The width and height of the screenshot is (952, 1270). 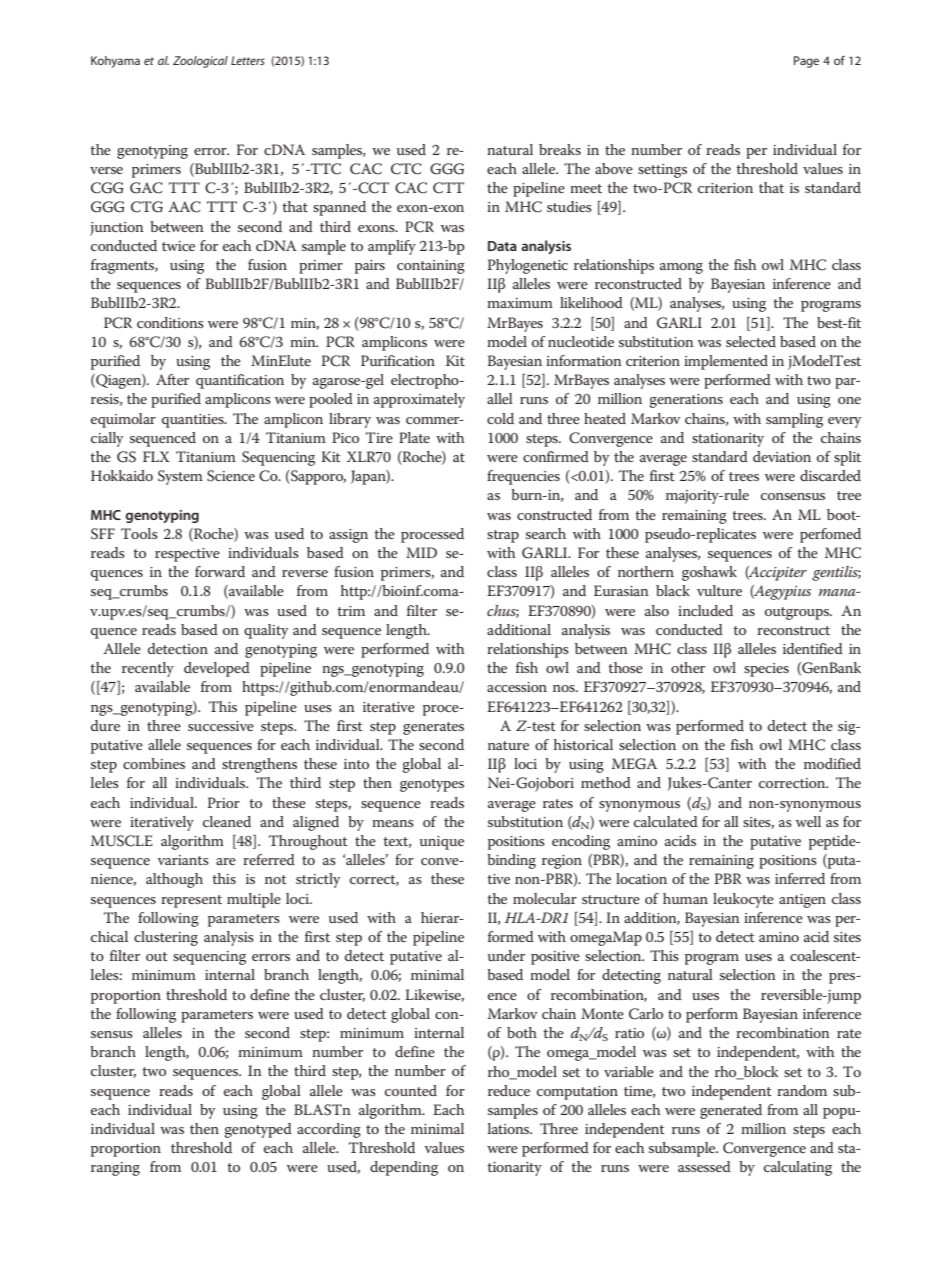 I want to click on reduce, so click(x=509, y=1090).
